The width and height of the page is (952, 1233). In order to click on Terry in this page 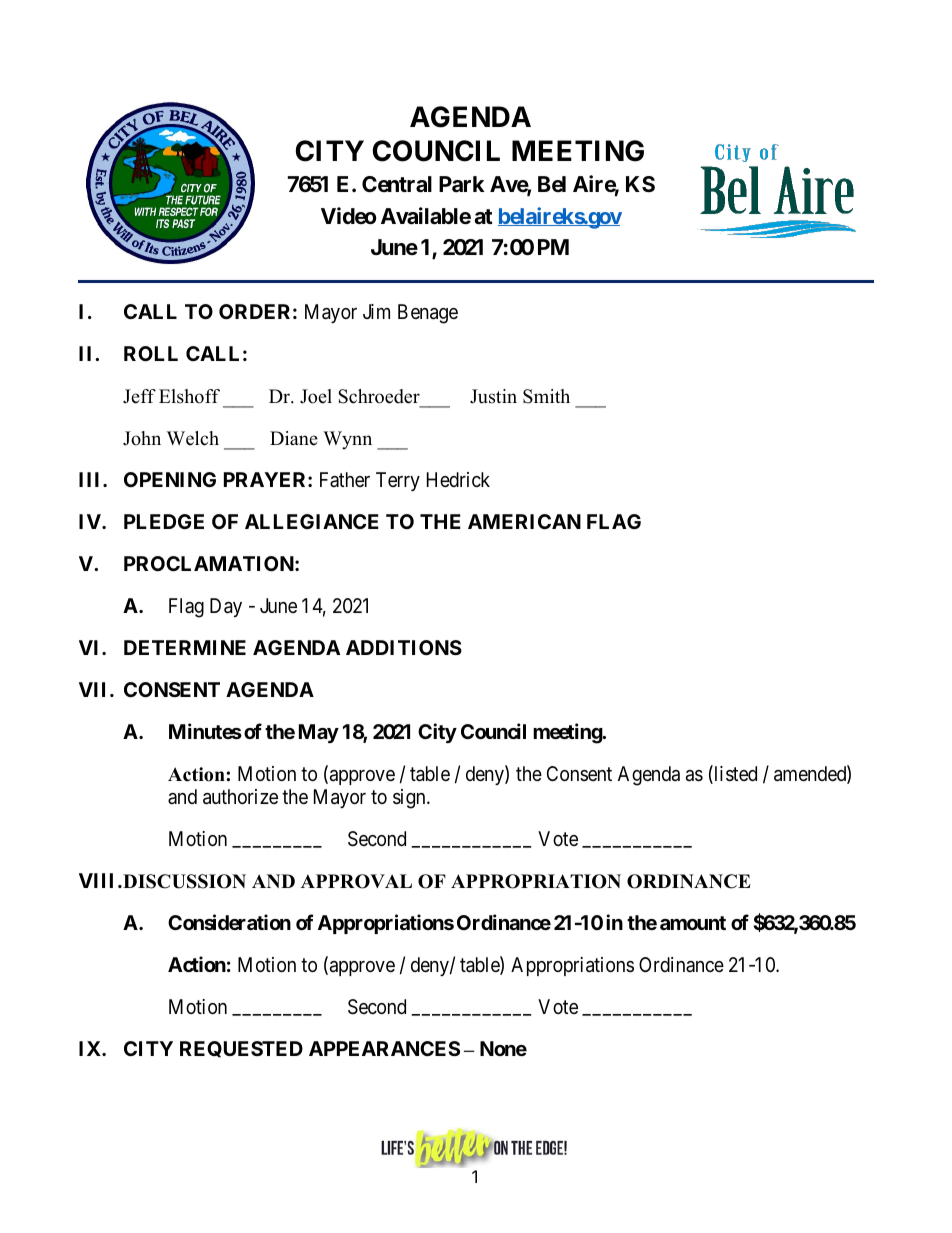, I will do `click(398, 481)`.
